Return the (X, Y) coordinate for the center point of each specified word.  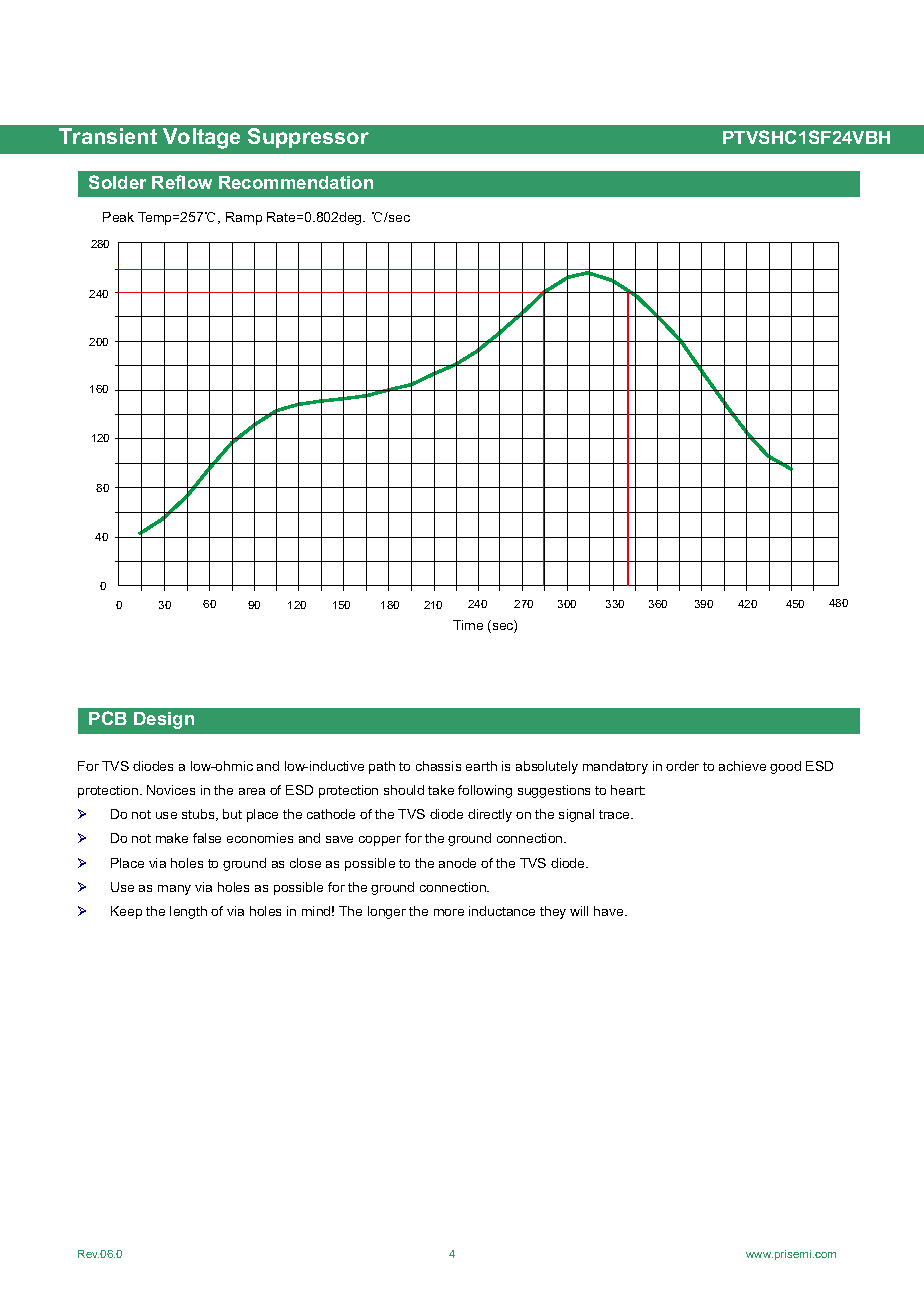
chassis (438, 766)
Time (468, 625)
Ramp (244, 218)
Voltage (201, 138)
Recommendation (296, 182)
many (174, 890)
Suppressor (308, 138)
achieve (742, 766)
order (682, 766)
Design (164, 720)
